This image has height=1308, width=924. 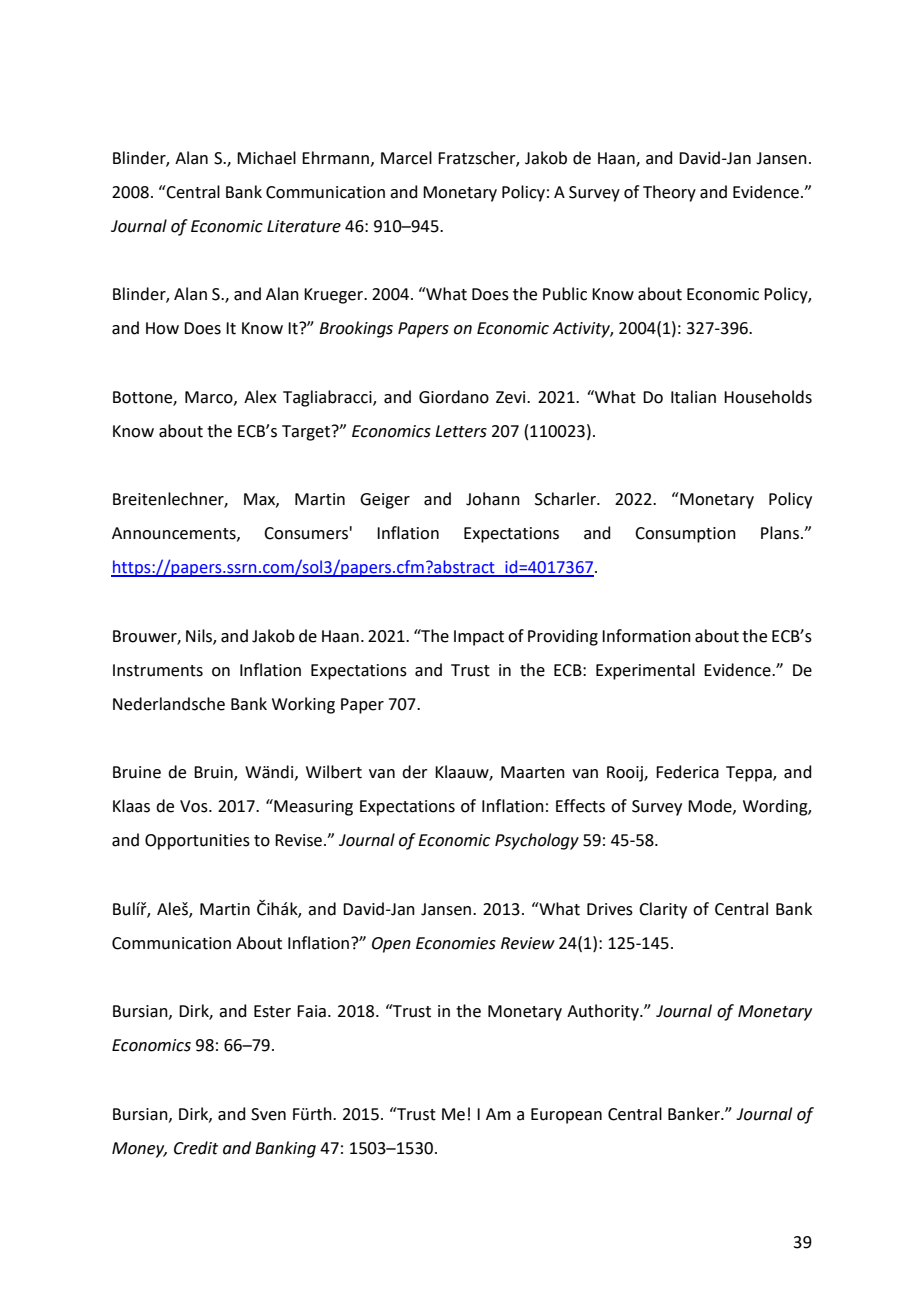 What do you see at coordinates (493, 499) in the image?
I see `Johann` at bounding box center [493, 499].
